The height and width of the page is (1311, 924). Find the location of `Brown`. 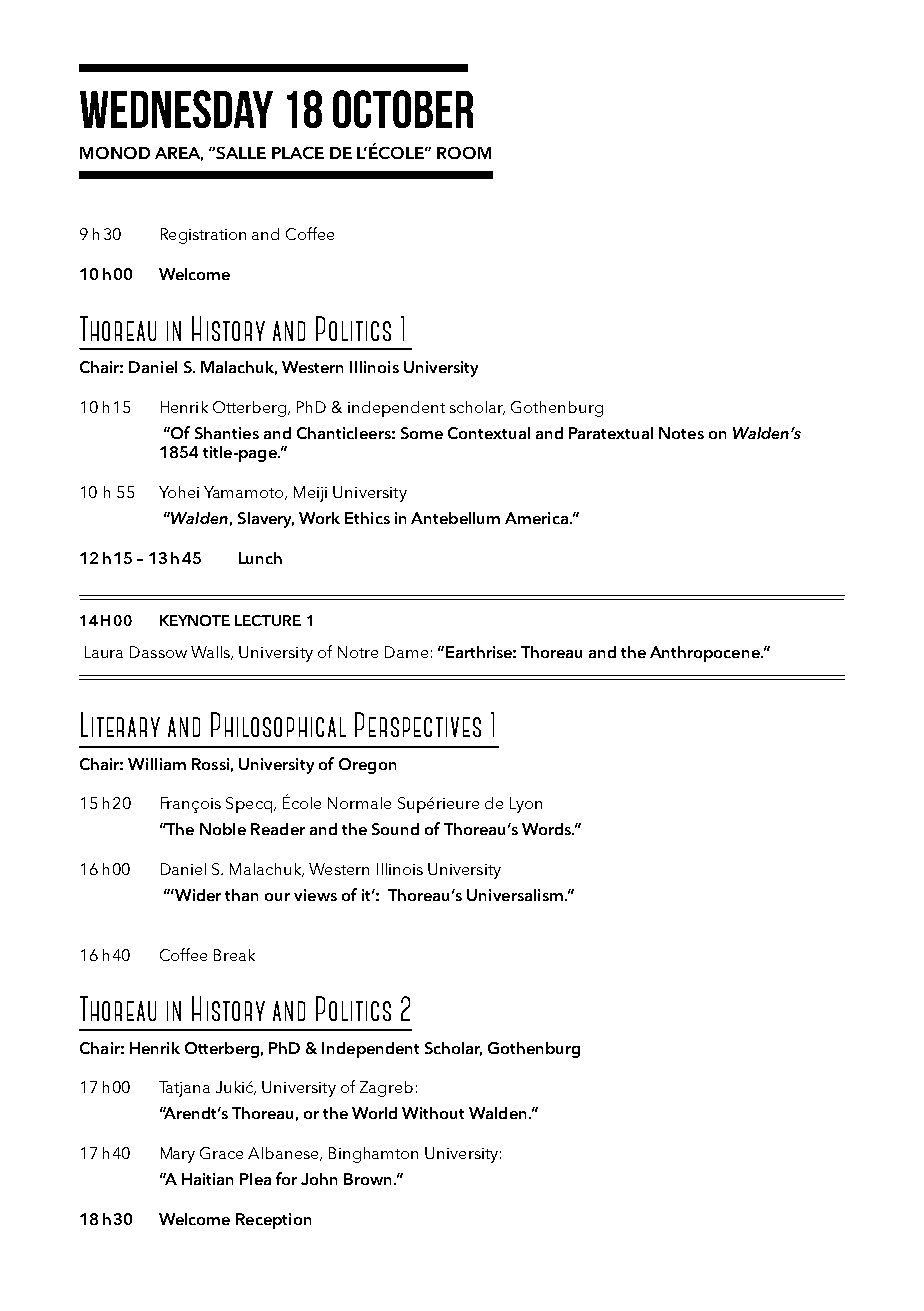

Brown is located at coordinates (367, 1179).
